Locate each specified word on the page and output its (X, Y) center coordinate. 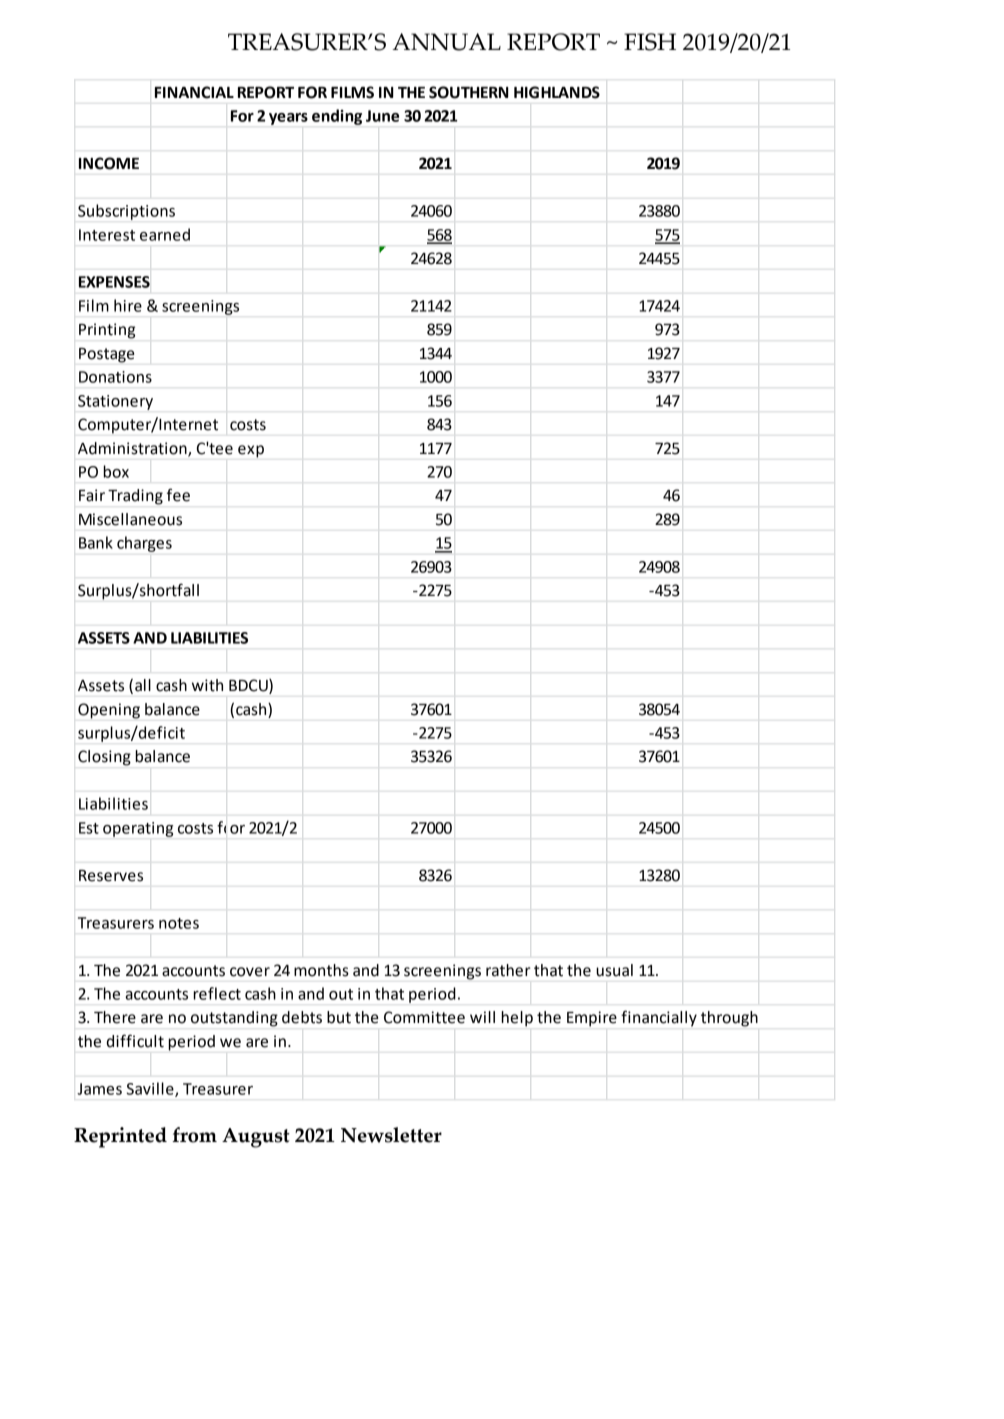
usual (614, 970)
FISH (650, 42)
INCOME (109, 163)
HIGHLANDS (557, 92)
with (207, 685)
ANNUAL (446, 42)
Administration (133, 449)
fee (178, 495)
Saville (151, 1089)
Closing (104, 758)
